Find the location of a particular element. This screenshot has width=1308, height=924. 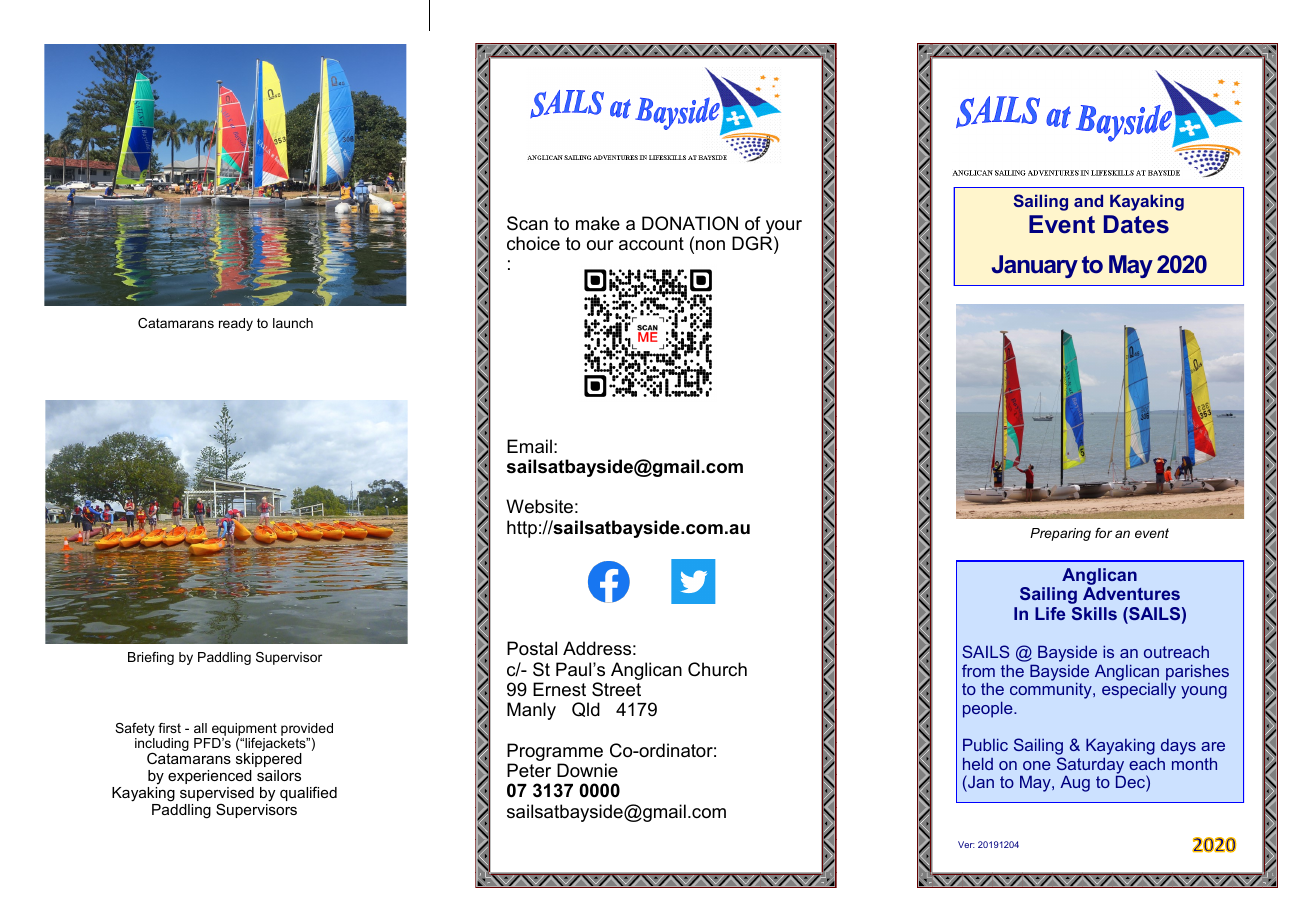

Programme is located at coordinates (556, 753).
